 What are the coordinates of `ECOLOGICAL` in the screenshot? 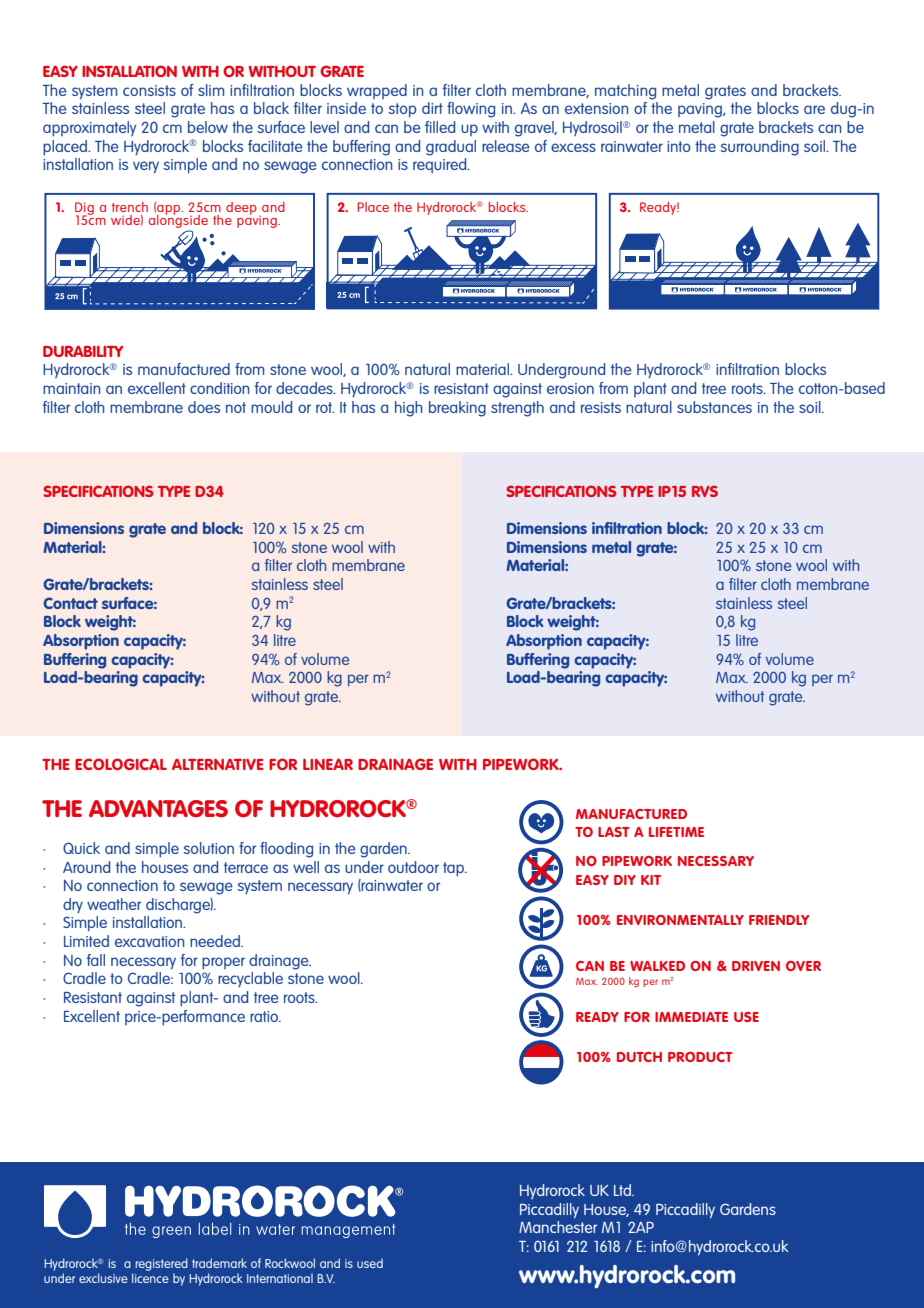 It's located at (121, 764).
